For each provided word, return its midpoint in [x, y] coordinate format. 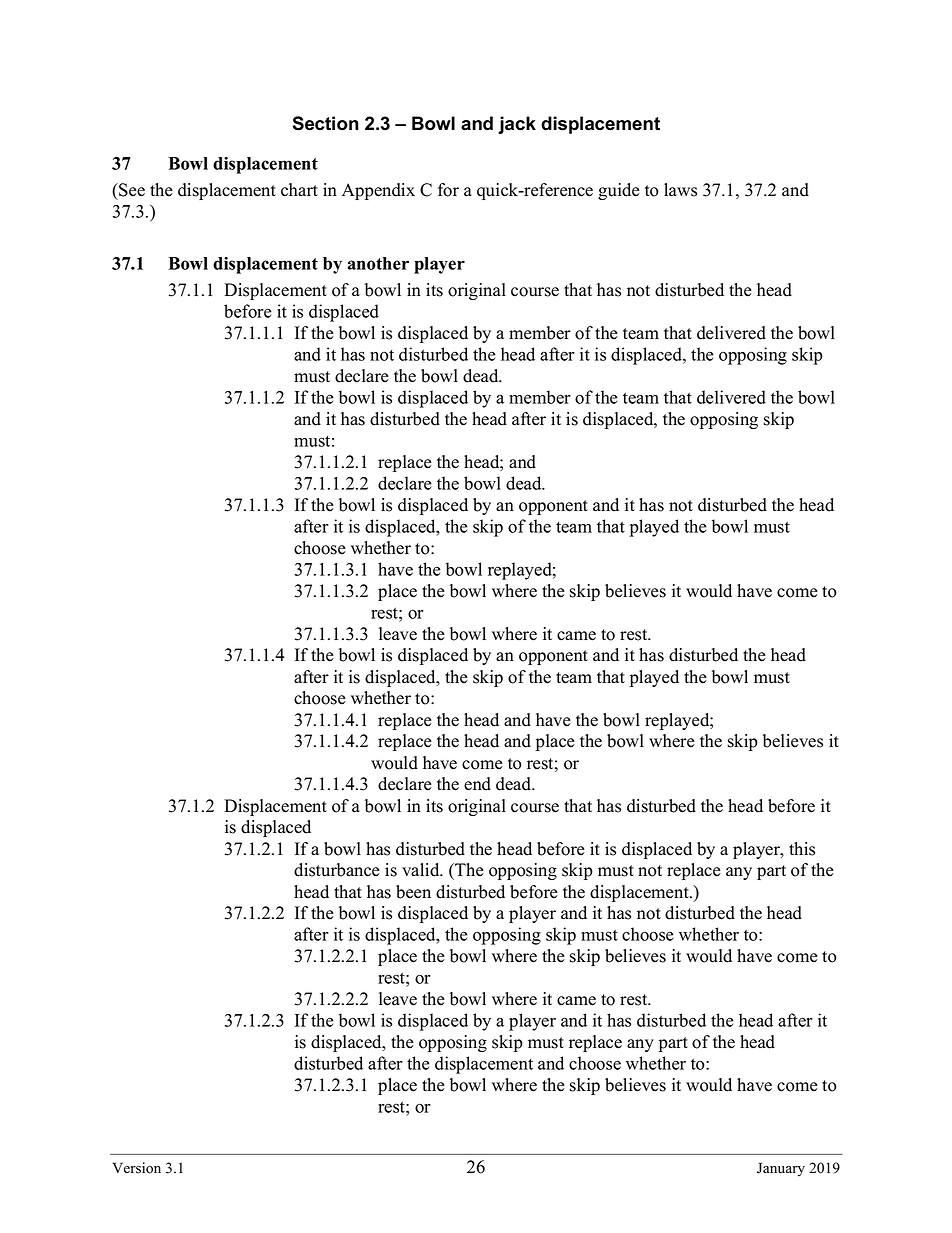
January [781, 1169]
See [131, 190]
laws [680, 190]
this [802, 849]
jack [517, 125]
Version [137, 1168]
